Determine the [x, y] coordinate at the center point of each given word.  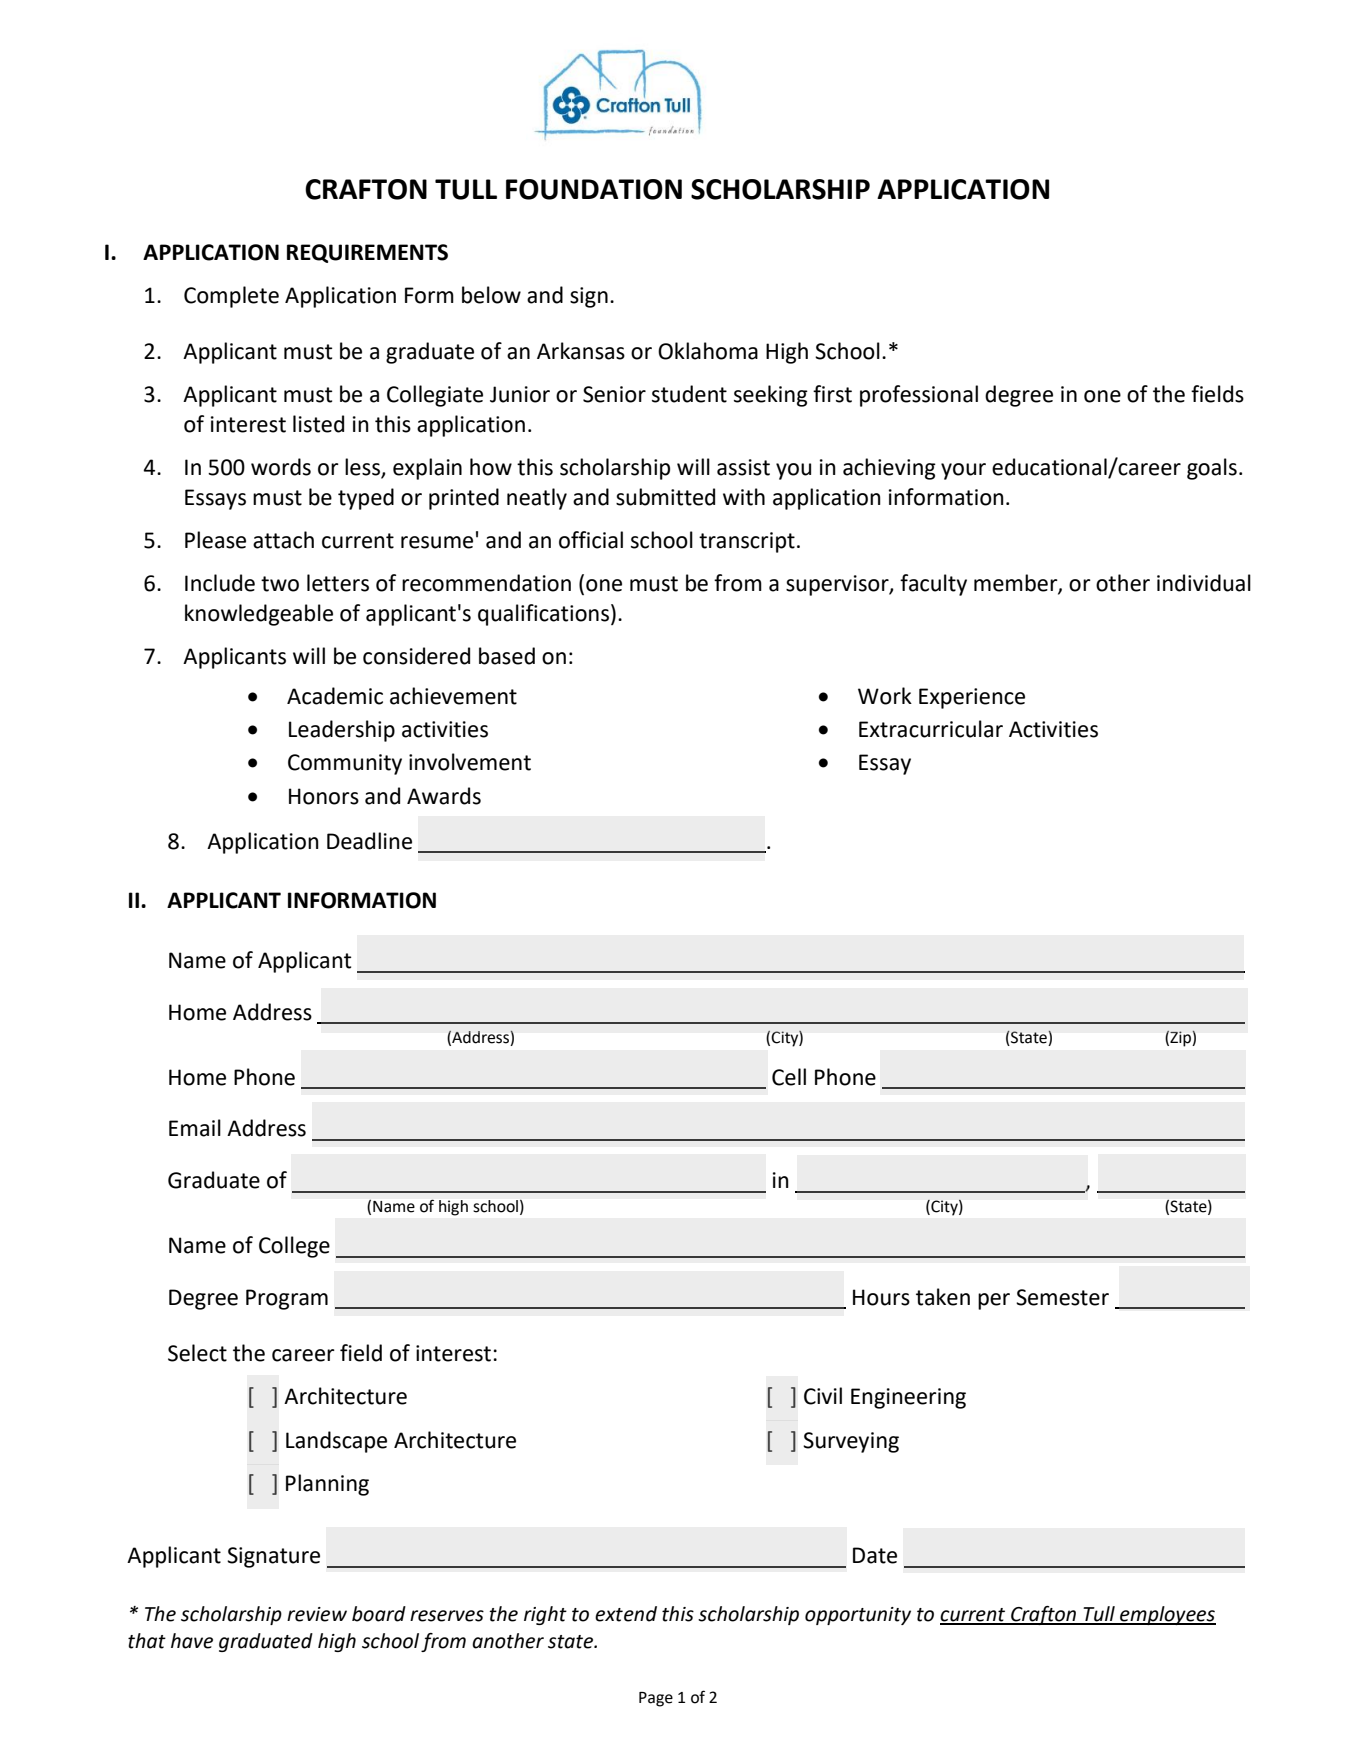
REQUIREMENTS [367, 253]
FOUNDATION [594, 189]
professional [919, 396]
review [317, 1614]
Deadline [369, 841]
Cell [789, 1077]
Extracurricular [931, 729]
